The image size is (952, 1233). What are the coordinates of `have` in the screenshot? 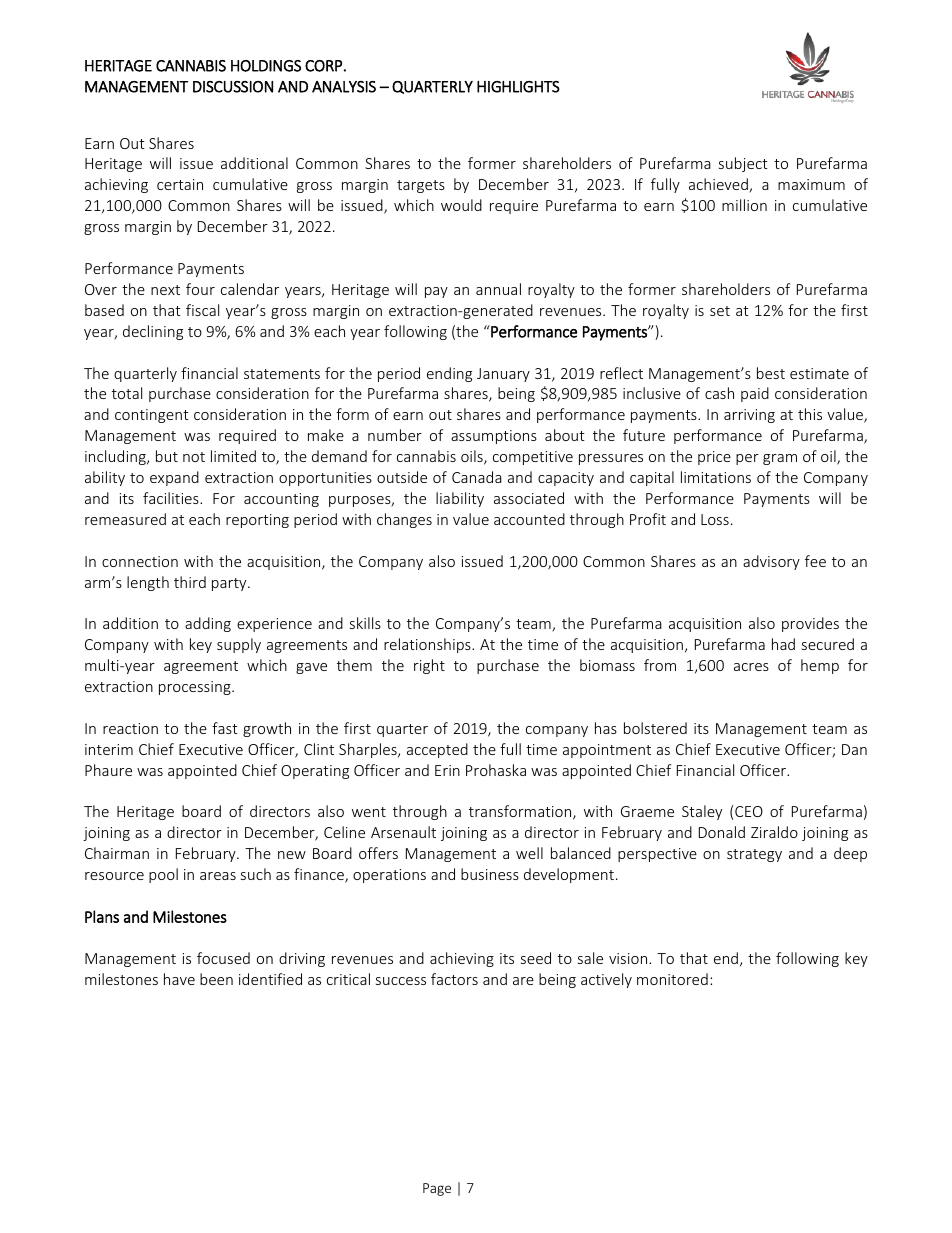 It's located at (179, 979).
